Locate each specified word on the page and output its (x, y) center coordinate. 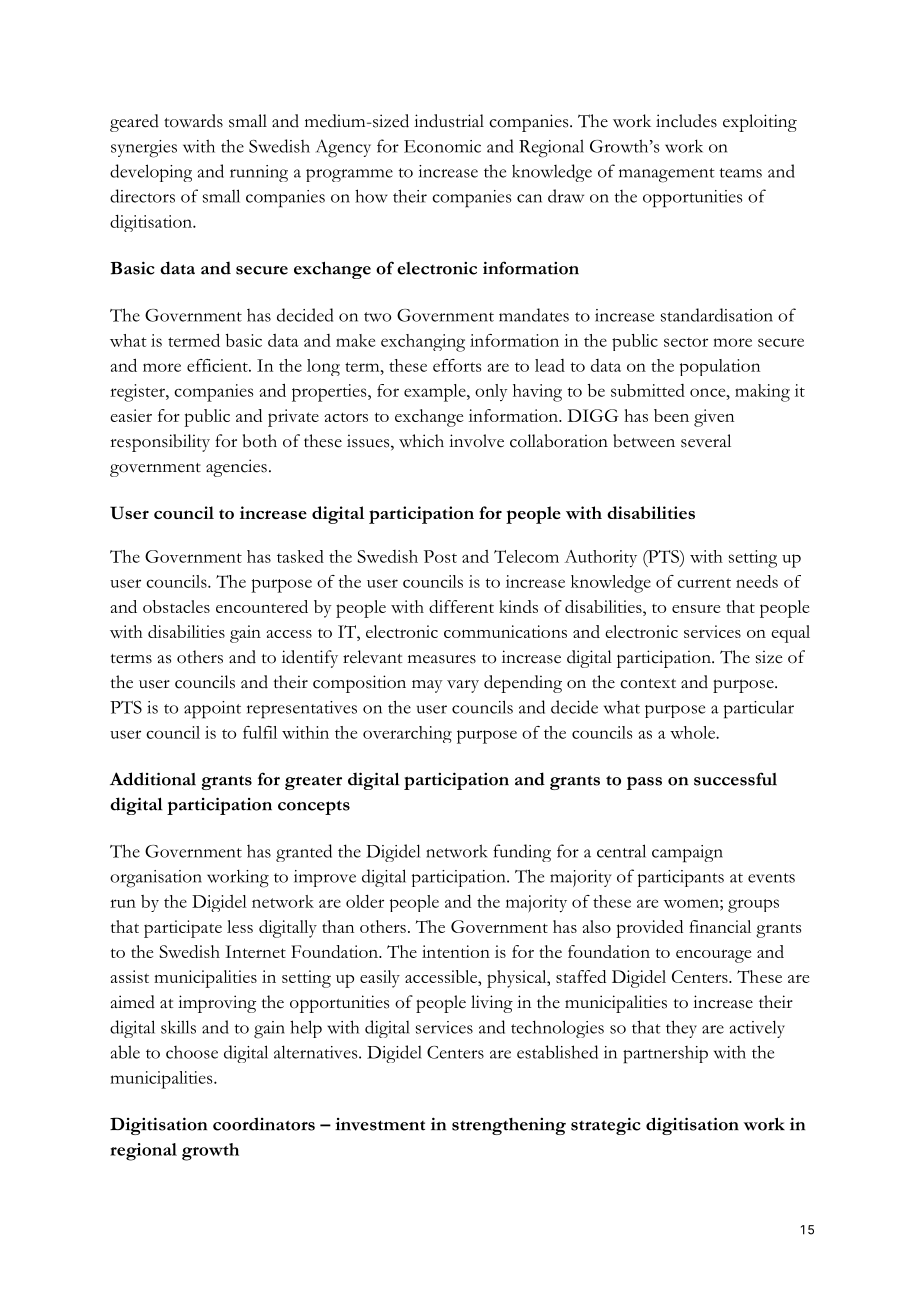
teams (741, 173)
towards (193, 121)
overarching (407, 734)
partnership (665, 1055)
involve (476, 441)
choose (192, 1052)
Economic (442, 146)
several (706, 441)
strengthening (509, 1126)
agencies (236, 468)
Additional (153, 779)
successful (735, 779)
